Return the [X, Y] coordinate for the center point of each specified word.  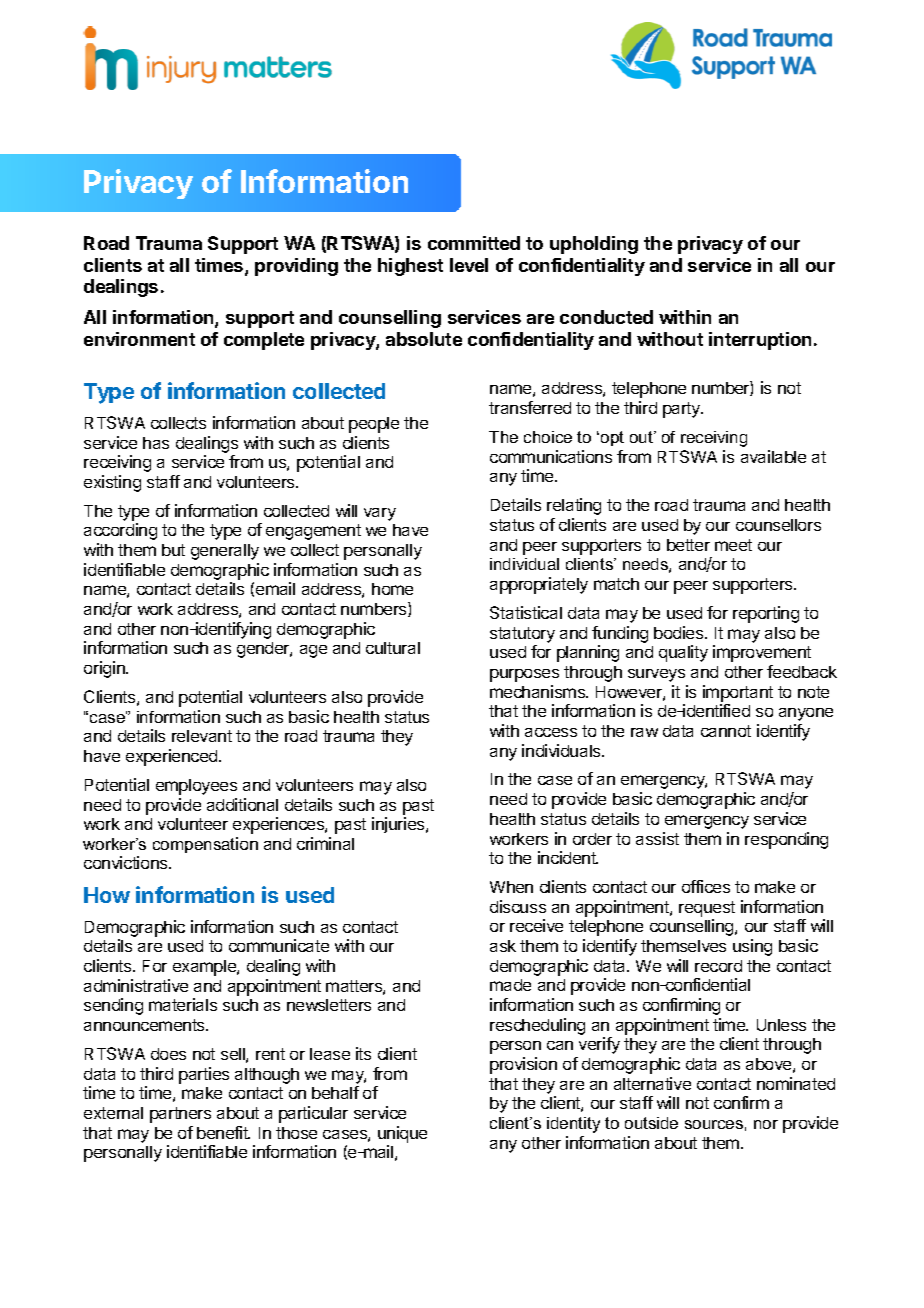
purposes [524, 675]
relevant [202, 736]
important [738, 693]
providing [296, 267]
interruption [760, 341]
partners [180, 1115]
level [469, 265]
